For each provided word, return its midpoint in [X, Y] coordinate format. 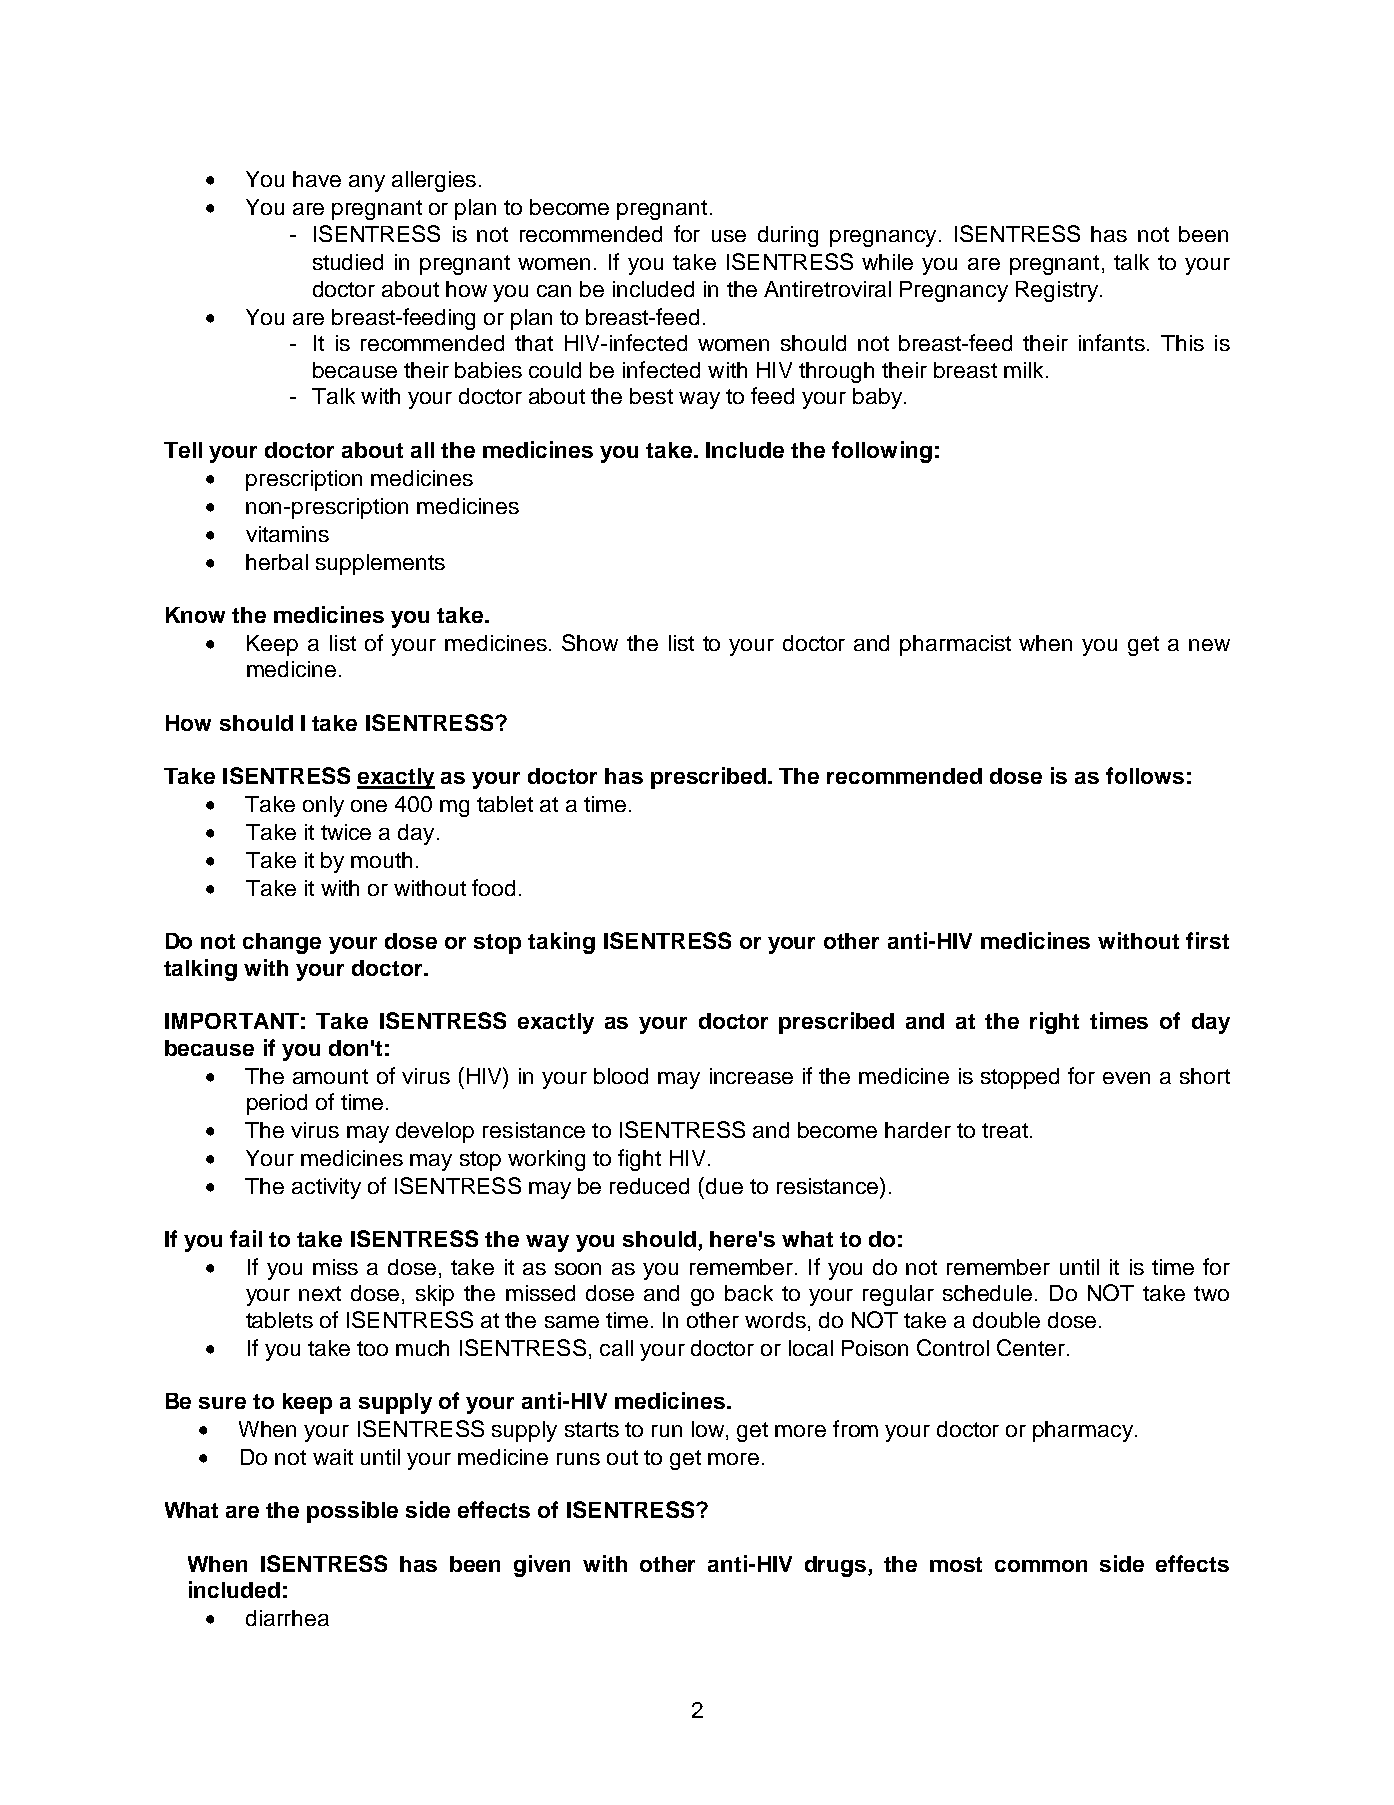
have [317, 179]
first [1207, 940]
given [542, 1566]
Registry [1057, 291]
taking [561, 943]
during [788, 236]
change [282, 943]
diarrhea [287, 1618]
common [1041, 1566]
